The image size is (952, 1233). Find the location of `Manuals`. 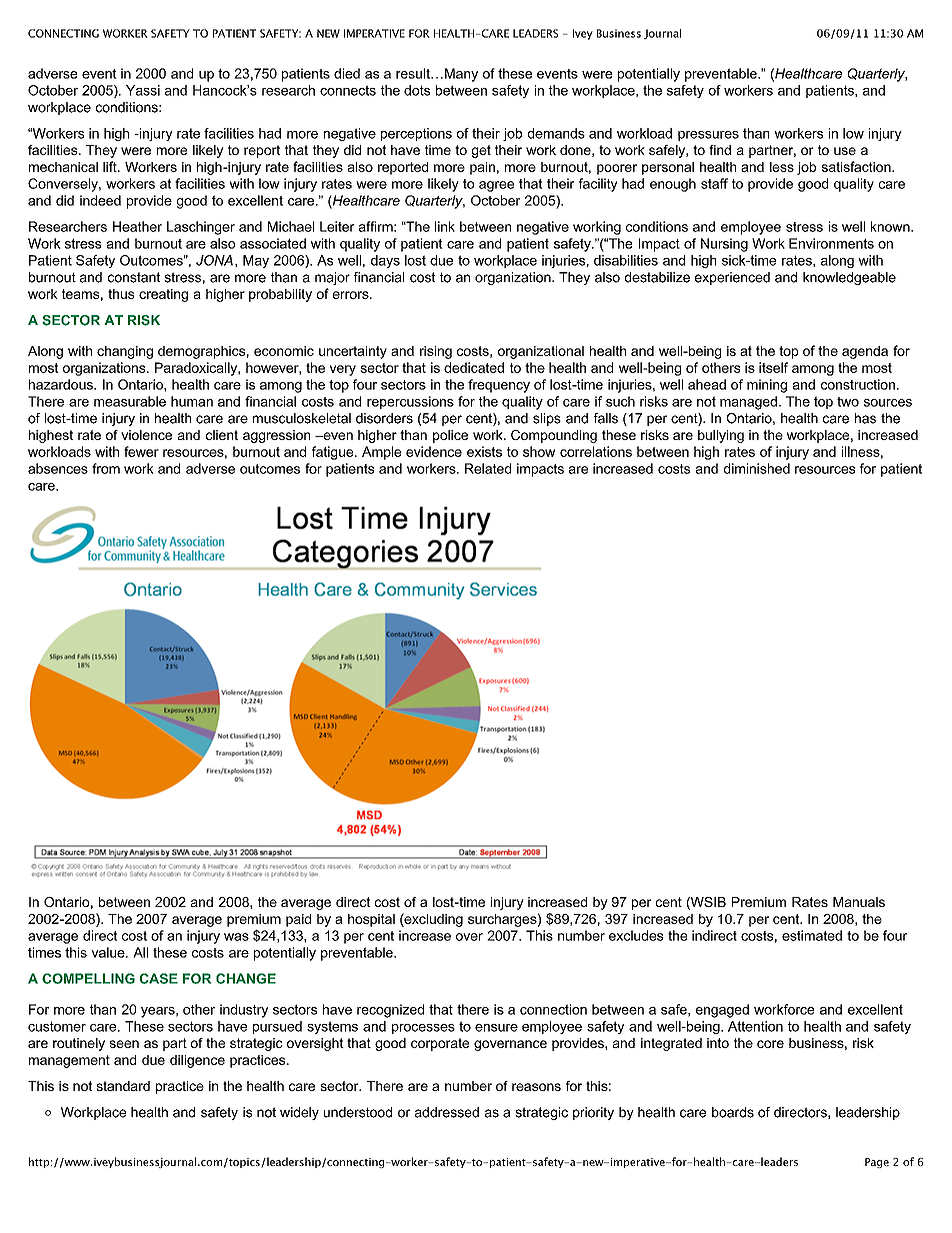

Manuals is located at coordinates (859, 902).
